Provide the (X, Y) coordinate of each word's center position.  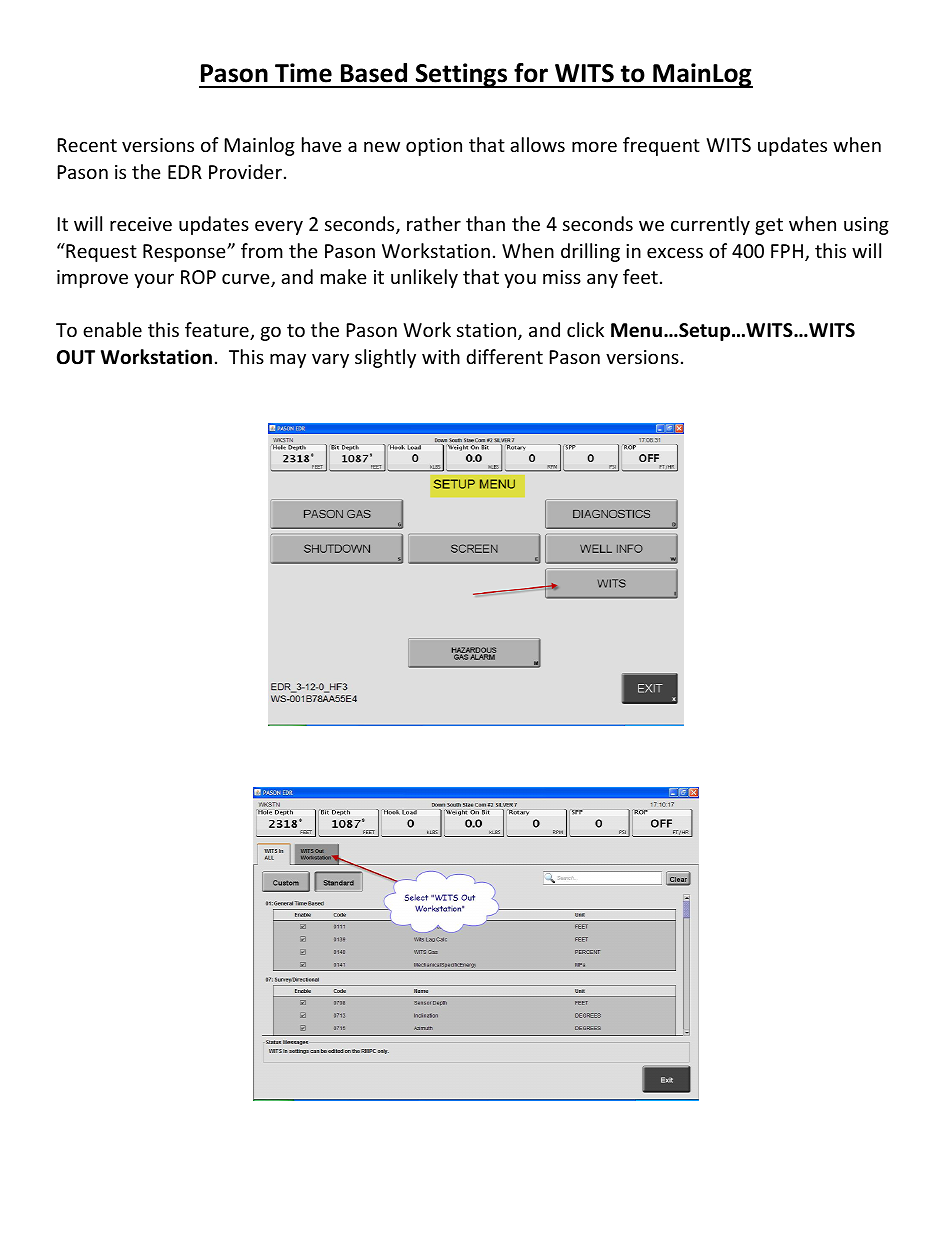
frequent (661, 146)
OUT (76, 357)
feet (640, 276)
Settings (462, 75)
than (485, 223)
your (154, 280)
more (594, 146)
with (441, 356)
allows (537, 144)
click (585, 329)
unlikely (424, 278)
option (434, 147)
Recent (87, 145)
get (769, 226)
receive (141, 224)
